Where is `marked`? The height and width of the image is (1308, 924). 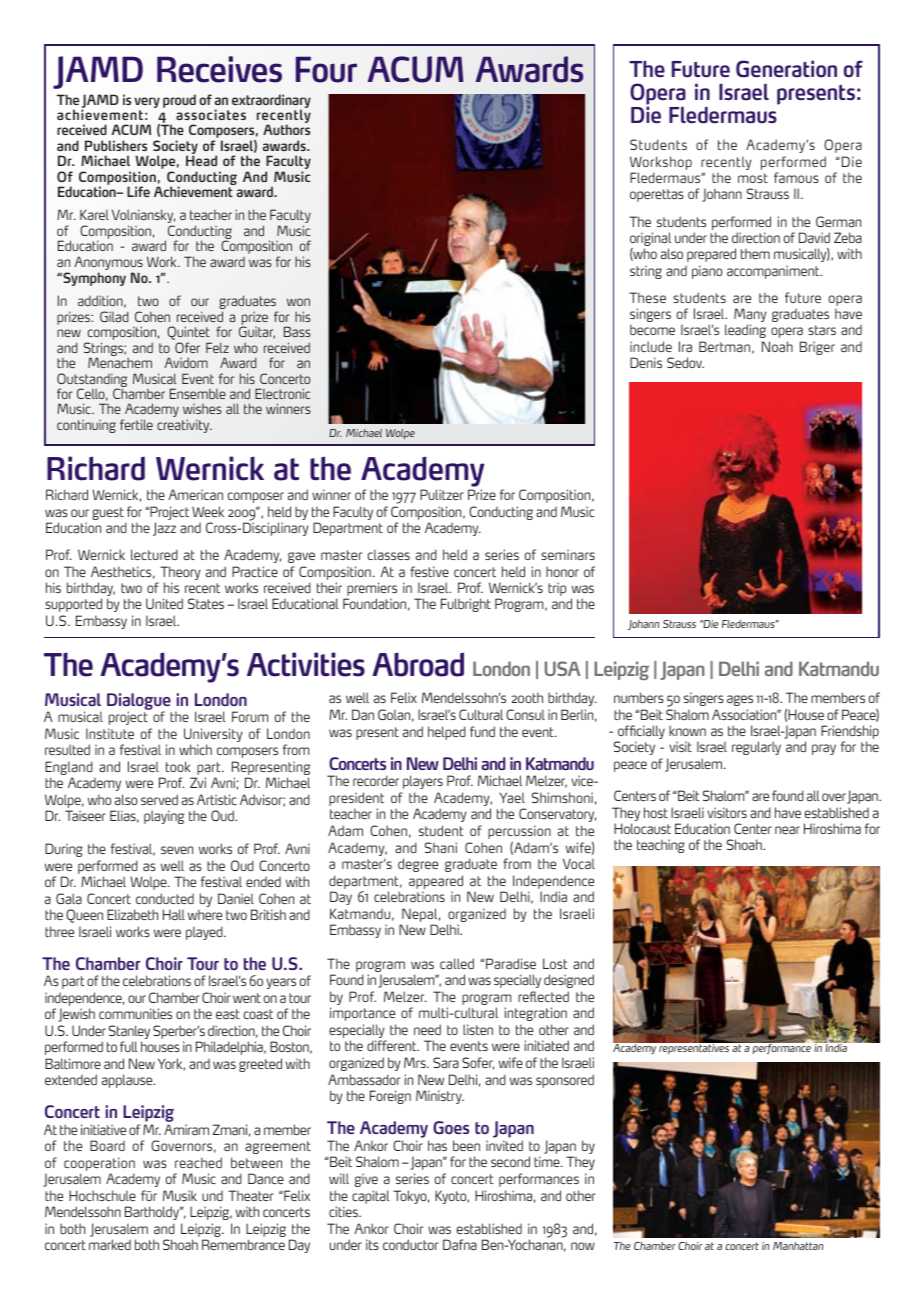
marked is located at coordinates (110, 1244).
